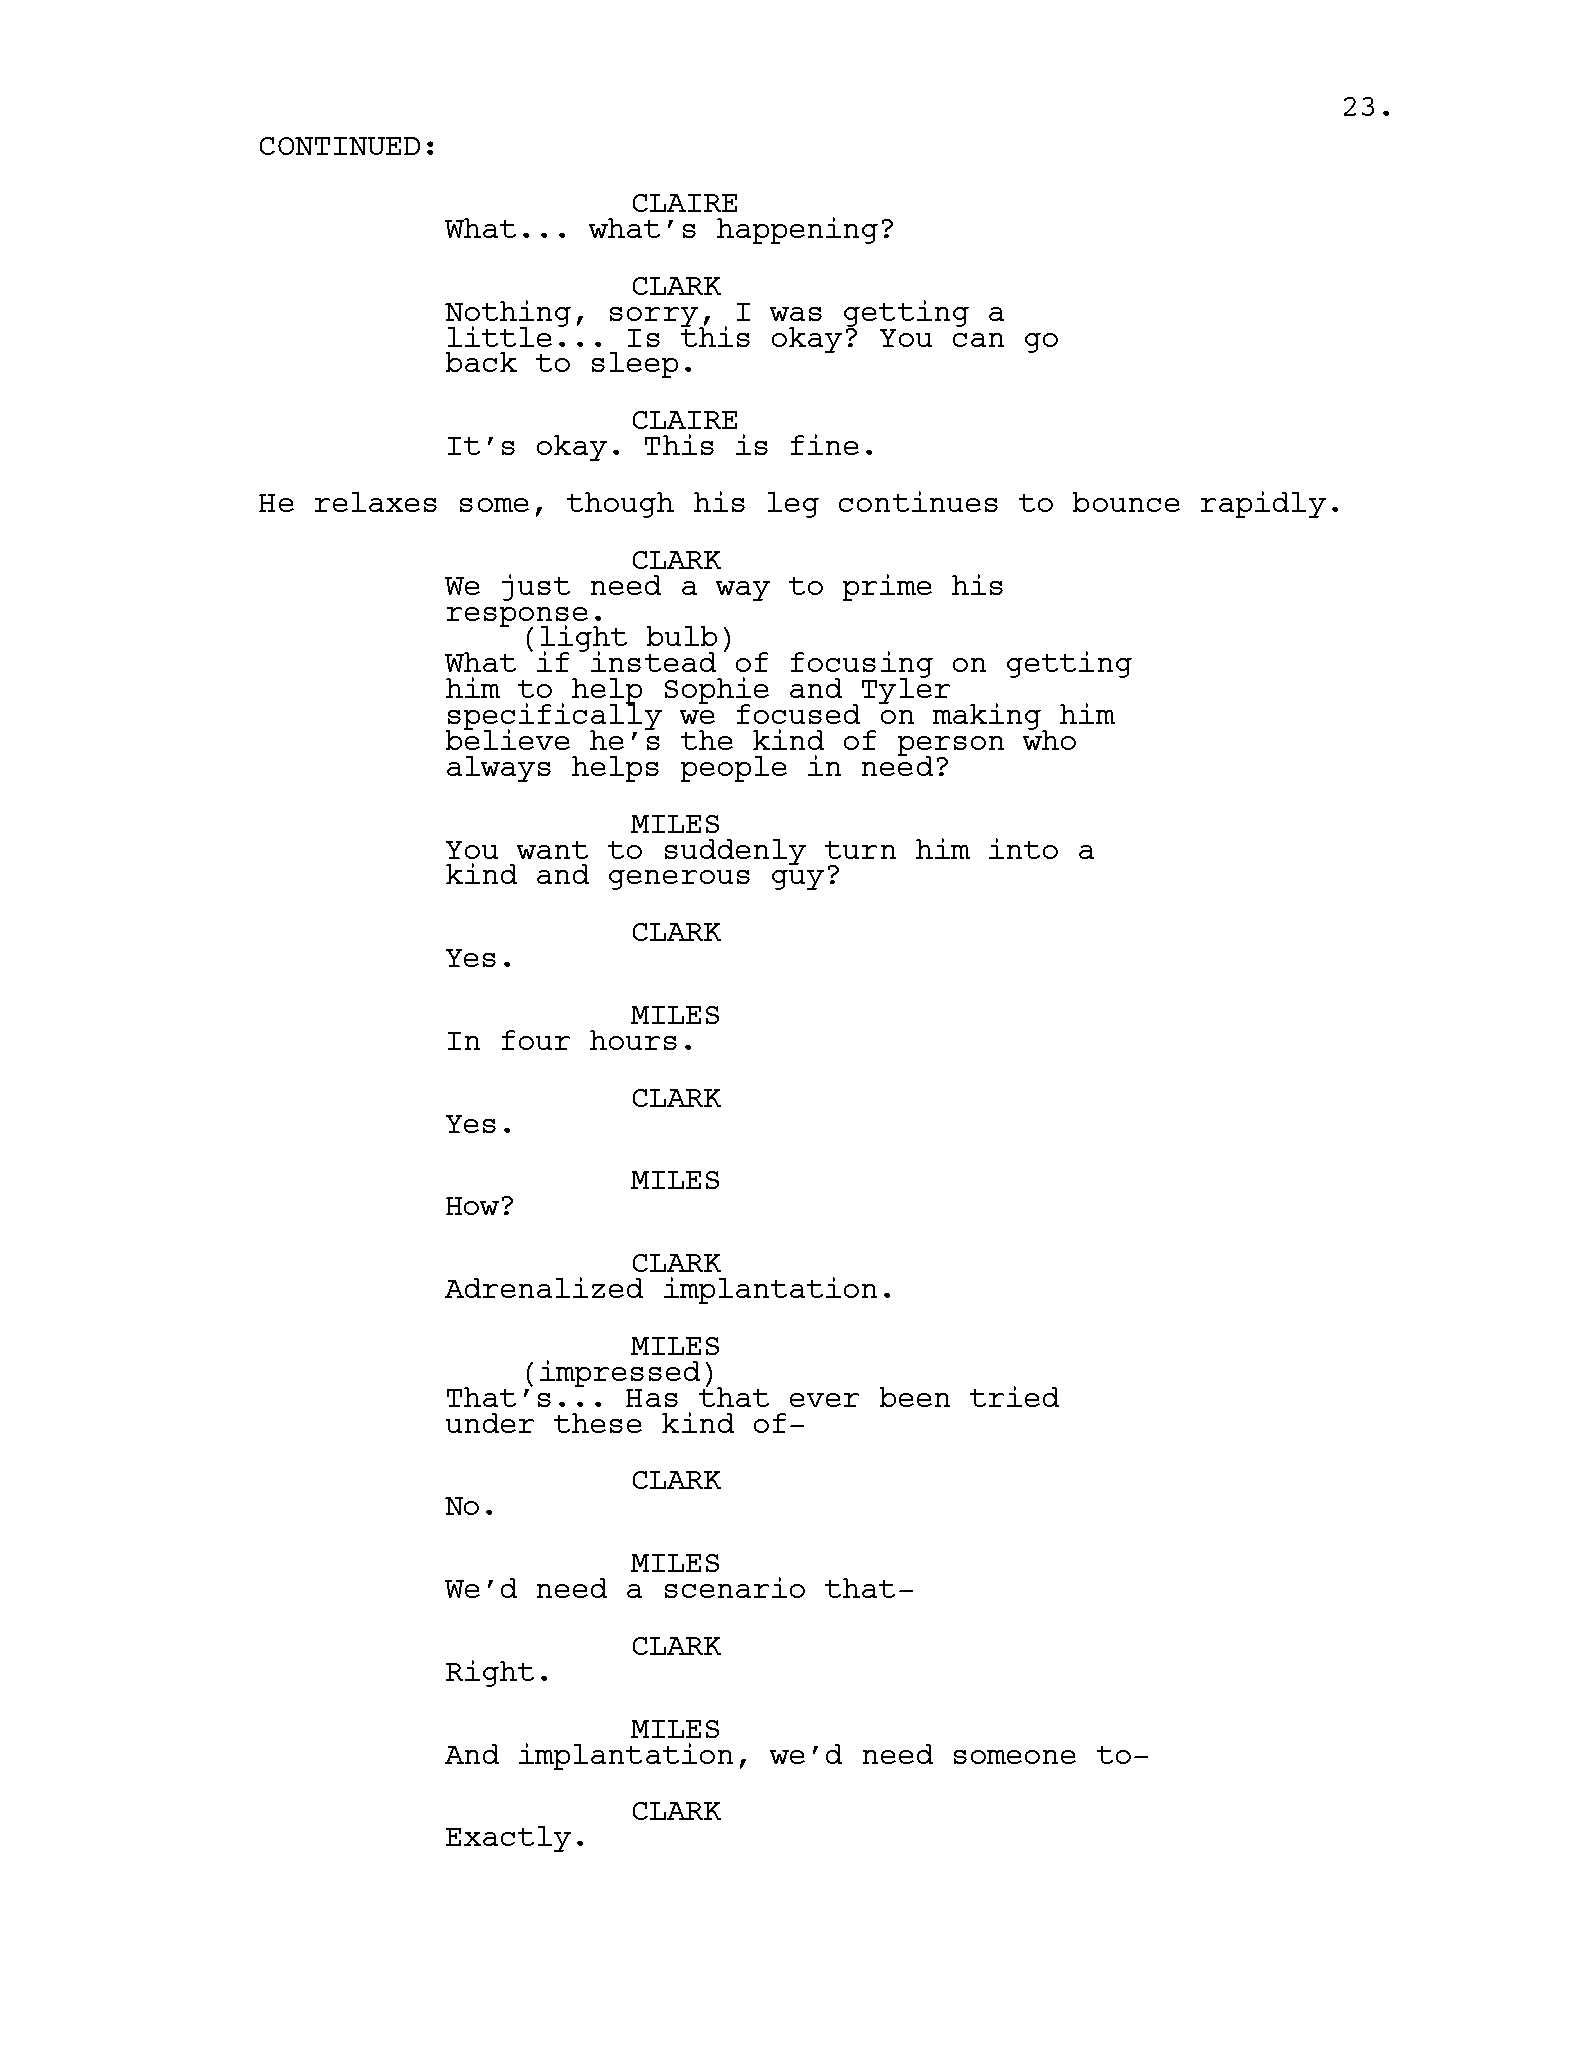 The width and height of the page is (1582, 2048). I want to click on hours, so click(633, 1040).
